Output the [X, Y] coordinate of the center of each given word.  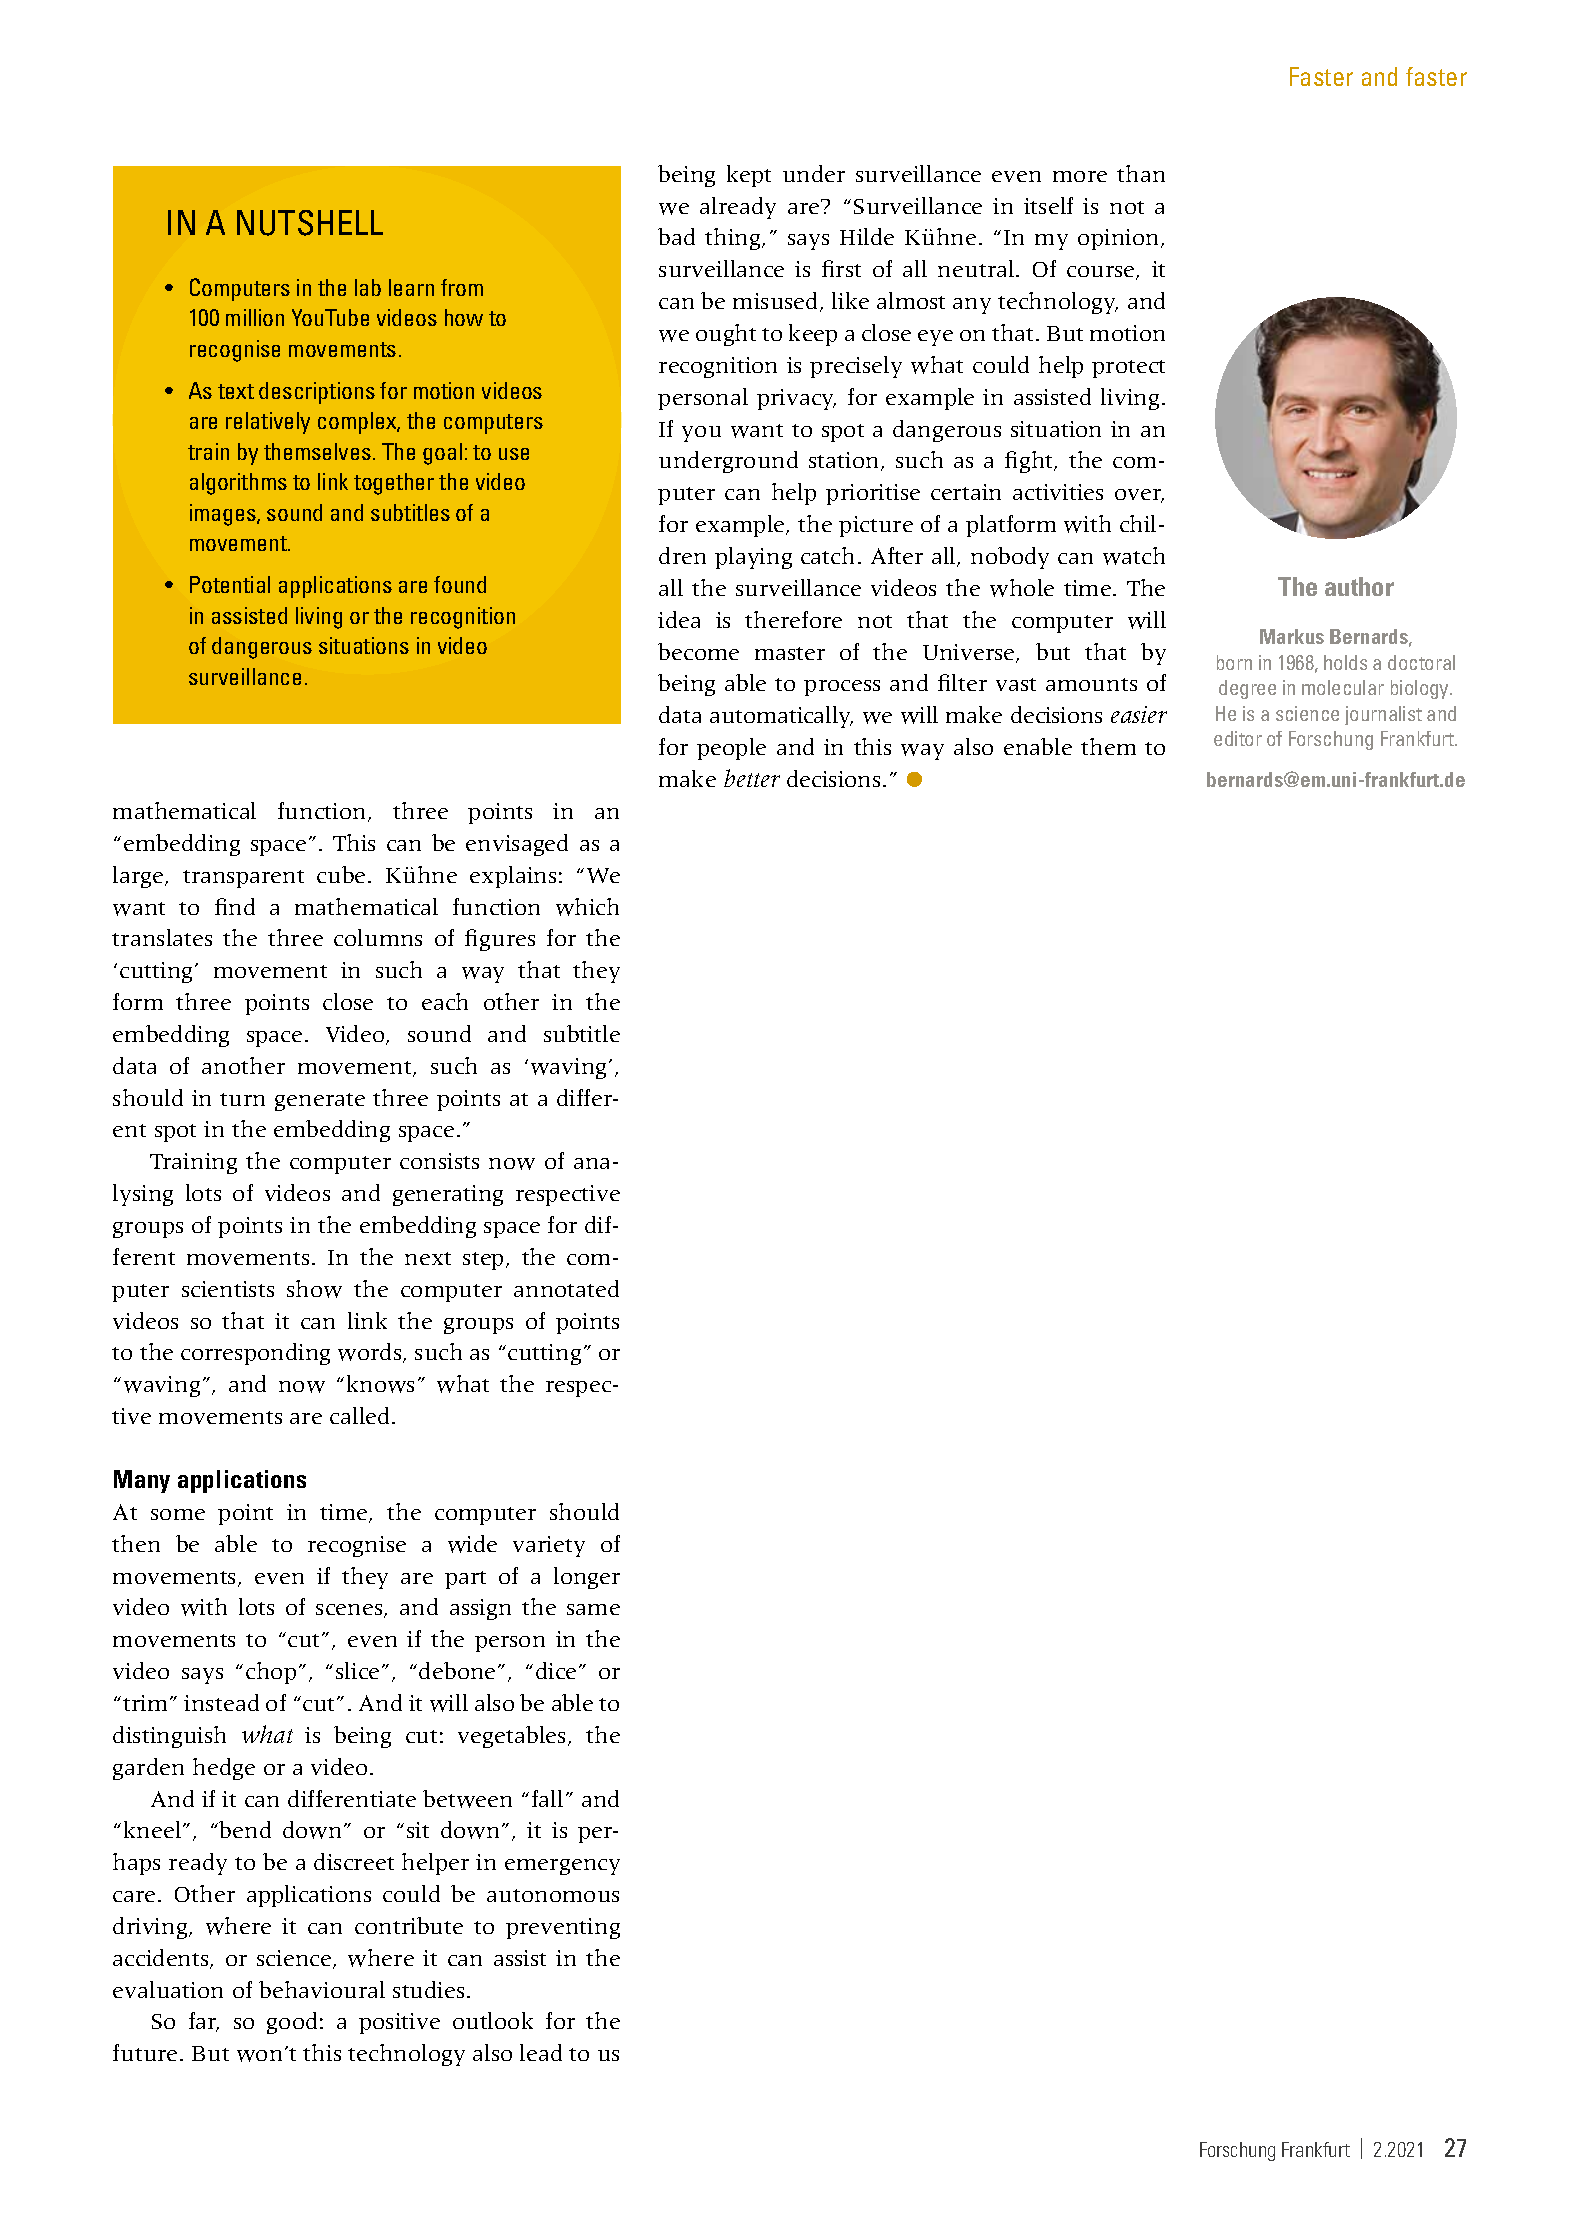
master [790, 653]
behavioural [322, 1989]
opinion [1120, 239]
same [593, 1609]
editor [1238, 738]
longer [587, 1578]
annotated [566, 1288]
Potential [230, 584]
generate [320, 1102]
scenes [350, 1611]
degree [1247, 689]
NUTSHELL [310, 223]
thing [734, 239]
